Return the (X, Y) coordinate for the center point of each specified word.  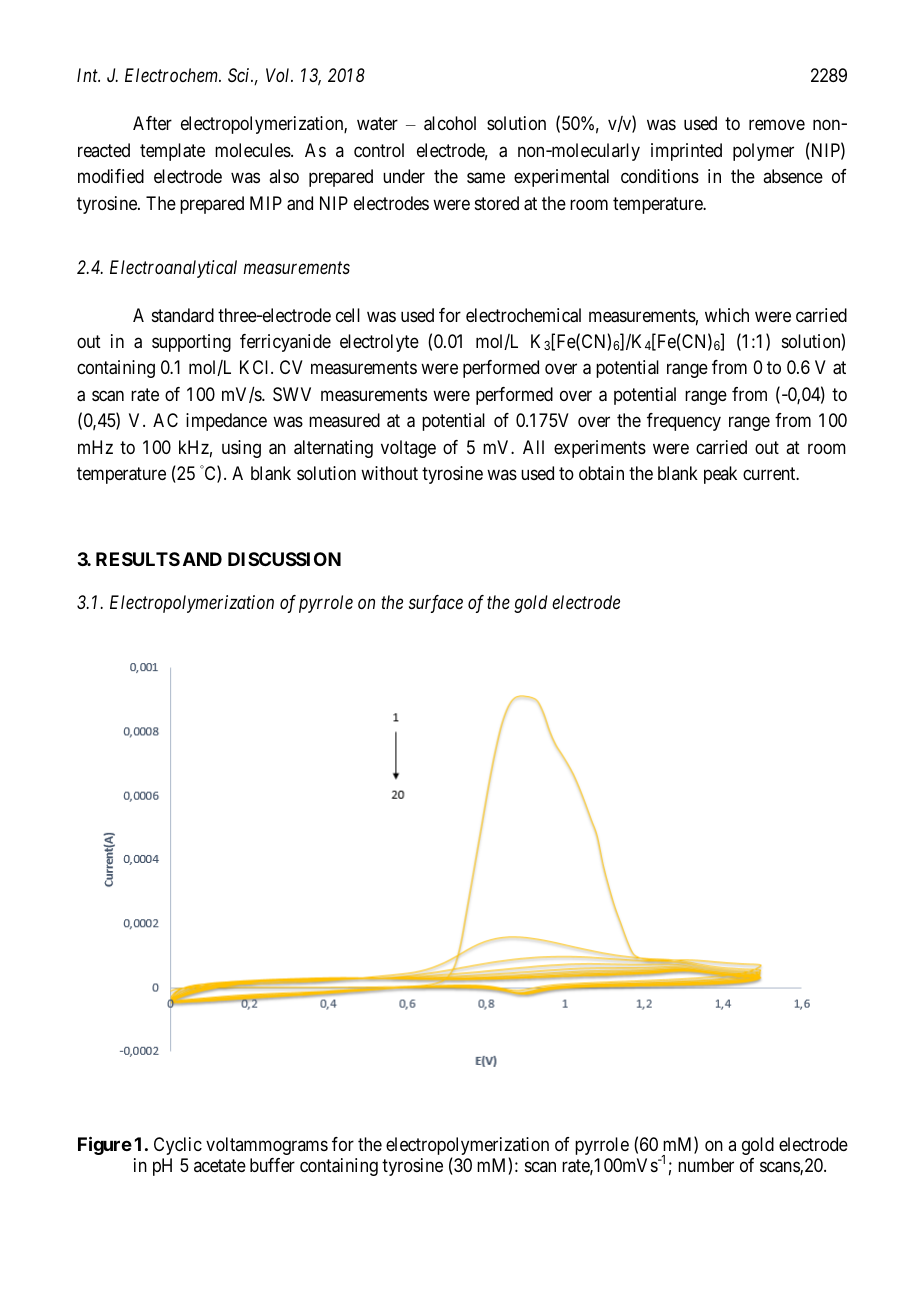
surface (436, 604)
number (706, 1165)
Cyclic (178, 1146)
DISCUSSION (284, 559)
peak (720, 475)
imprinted (686, 152)
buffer (272, 1165)
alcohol (450, 123)
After (152, 123)
